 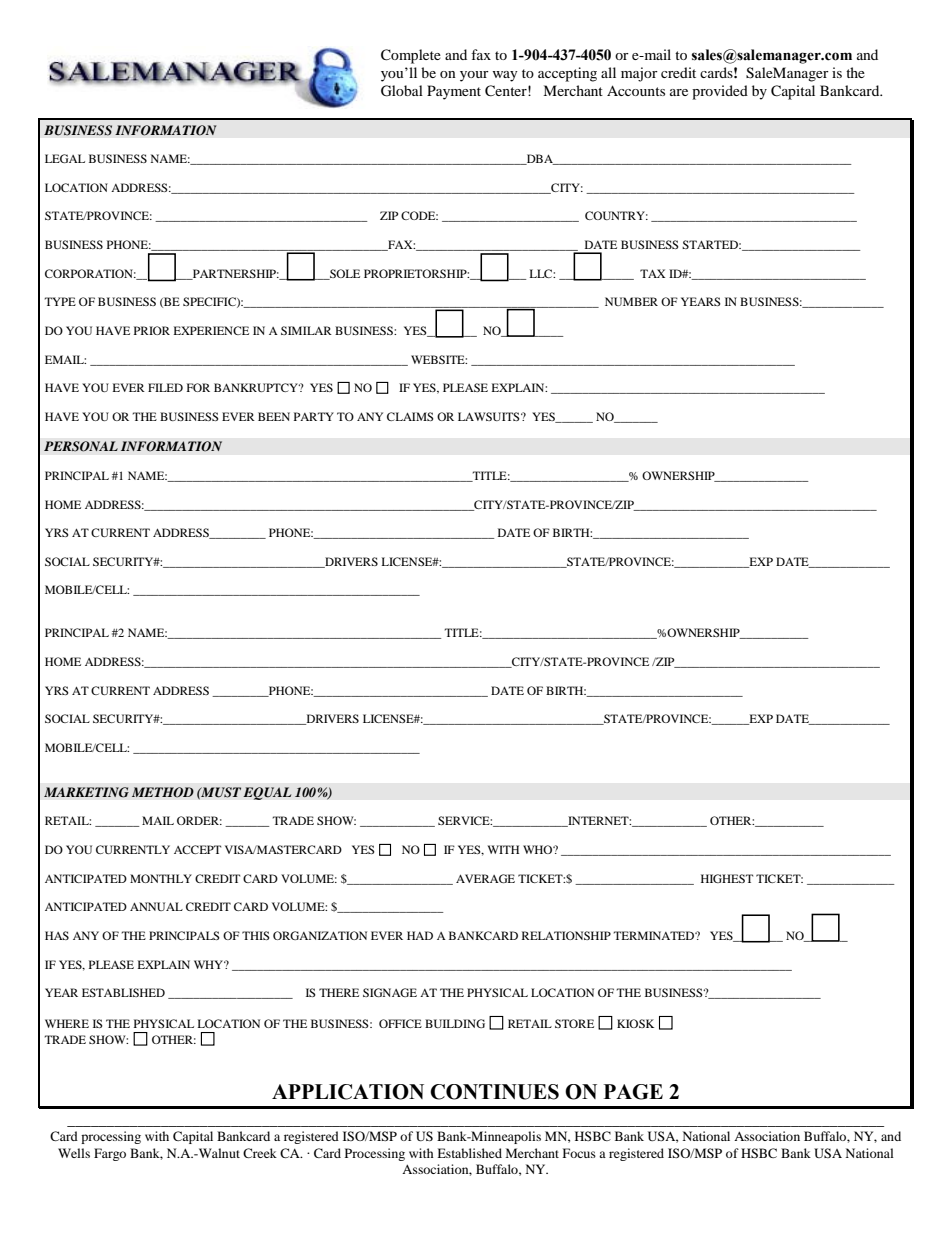 What do you see at coordinates (420, 935) in the screenshot?
I see `HAD` at bounding box center [420, 935].
